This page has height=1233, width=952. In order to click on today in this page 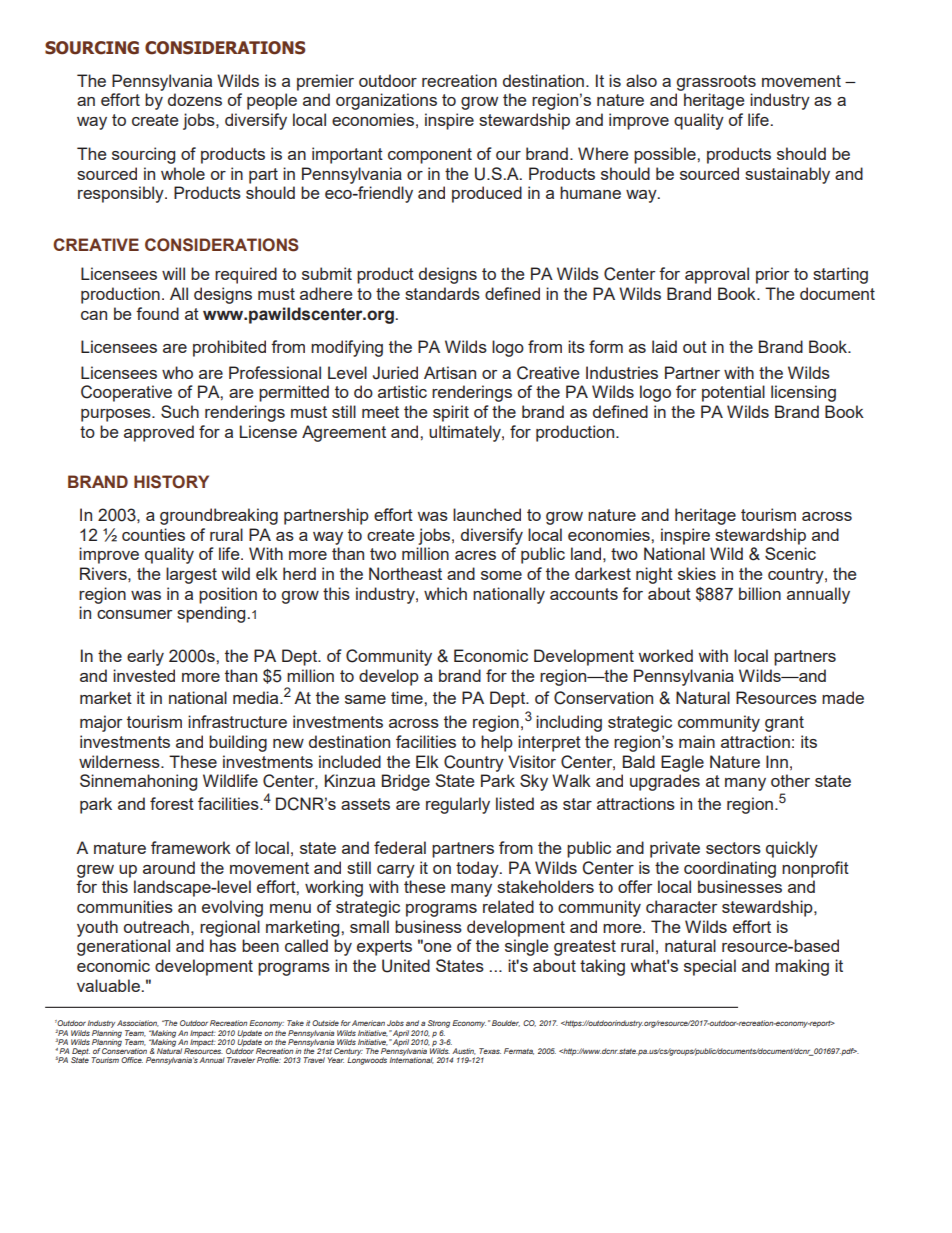, I will do `click(478, 869)`.
